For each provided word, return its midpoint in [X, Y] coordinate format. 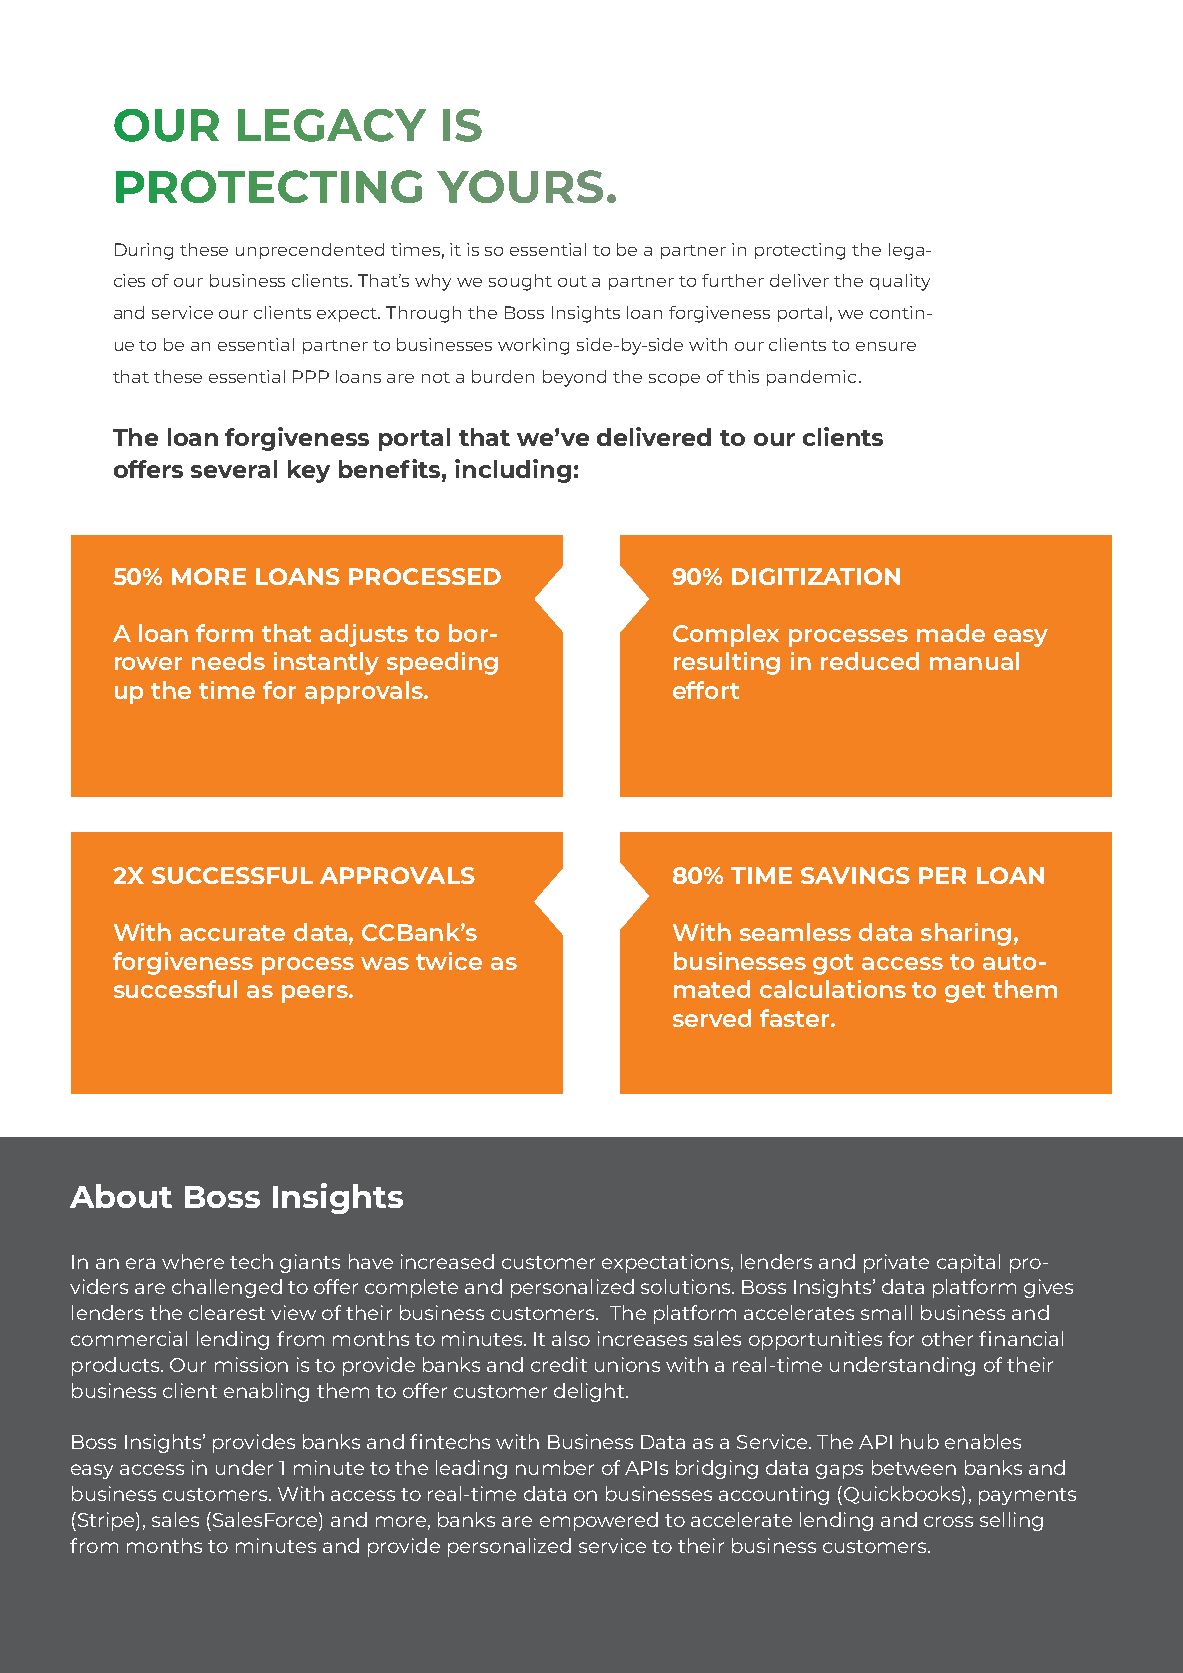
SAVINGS [855, 875]
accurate [232, 933]
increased [447, 1261]
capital [968, 1263]
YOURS [520, 186]
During [144, 251]
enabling [266, 1392]
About [121, 1196]
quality [900, 282]
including [513, 471]
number [555, 1467]
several [234, 469]
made [951, 633]
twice [449, 961]
